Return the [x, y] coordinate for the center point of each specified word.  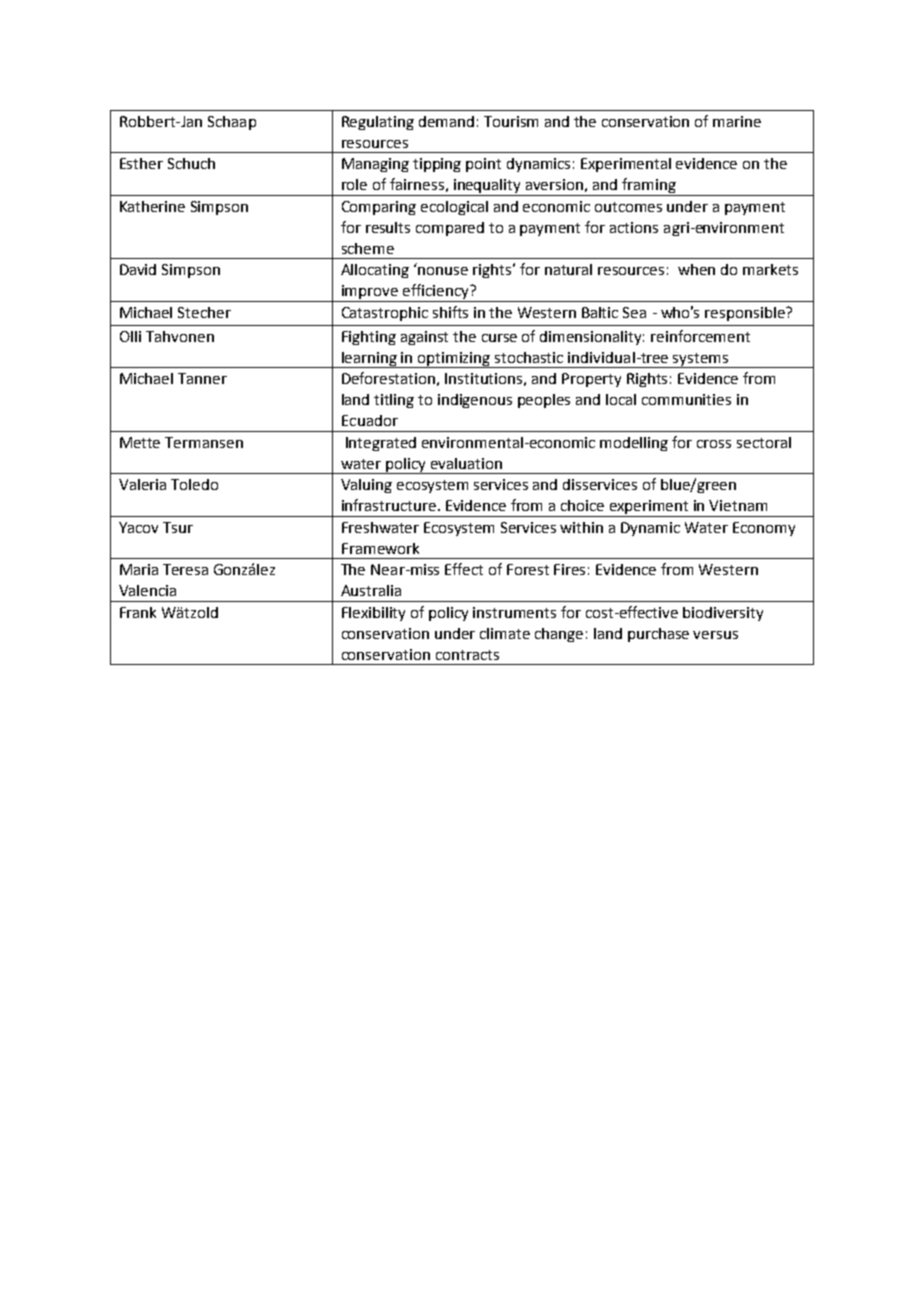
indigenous [475, 401]
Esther [141, 163]
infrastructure [390, 505]
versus [715, 635]
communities [686, 399]
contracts [467, 655]
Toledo [194, 484]
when [696, 269]
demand [446, 121]
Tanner [202, 378]
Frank [138, 612]
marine [737, 121]
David [138, 269]
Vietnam [738, 505]
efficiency [436, 293]
